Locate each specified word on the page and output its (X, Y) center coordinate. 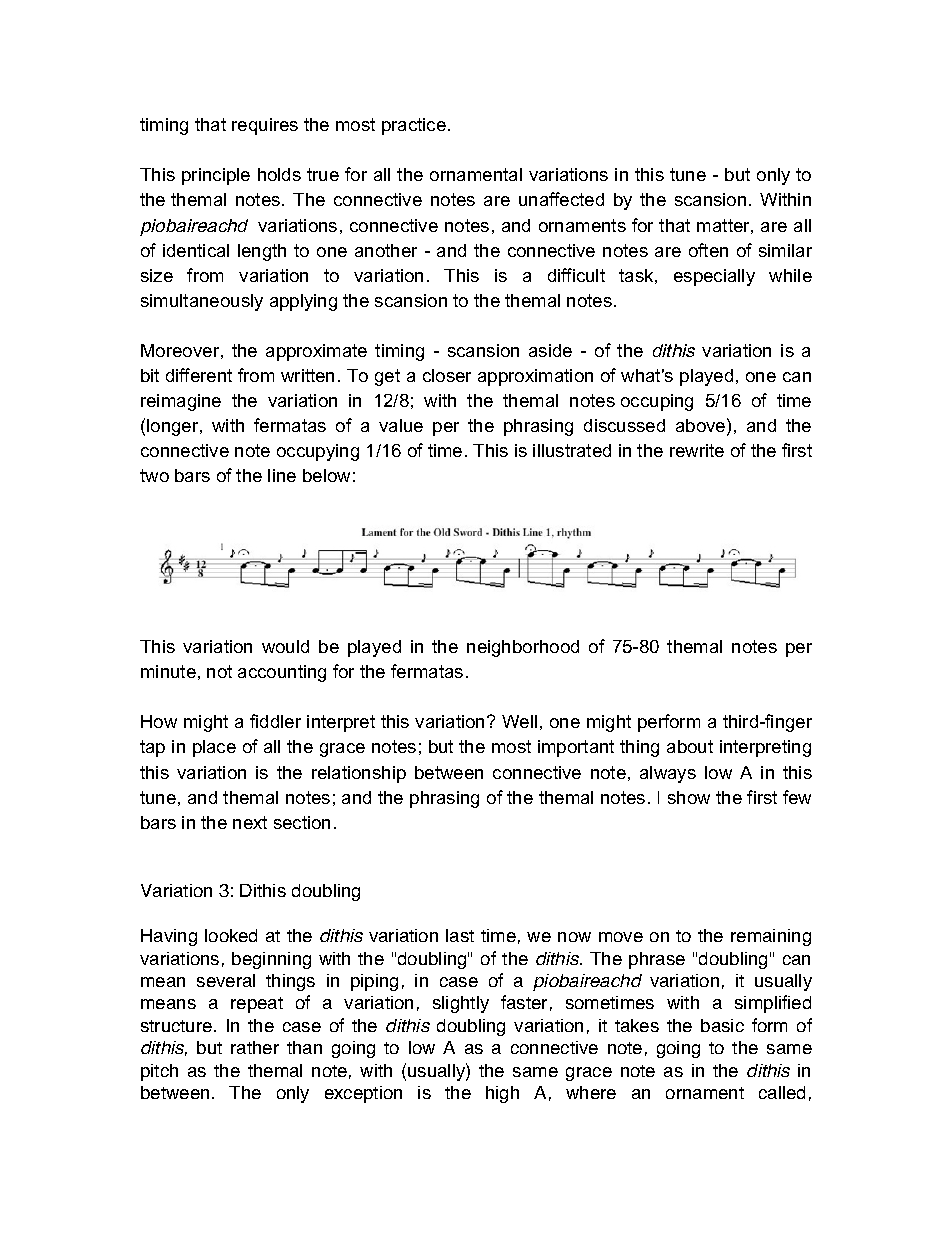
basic (722, 1025)
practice (414, 126)
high (502, 1094)
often (708, 250)
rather (255, 1047)
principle (216, 176)
